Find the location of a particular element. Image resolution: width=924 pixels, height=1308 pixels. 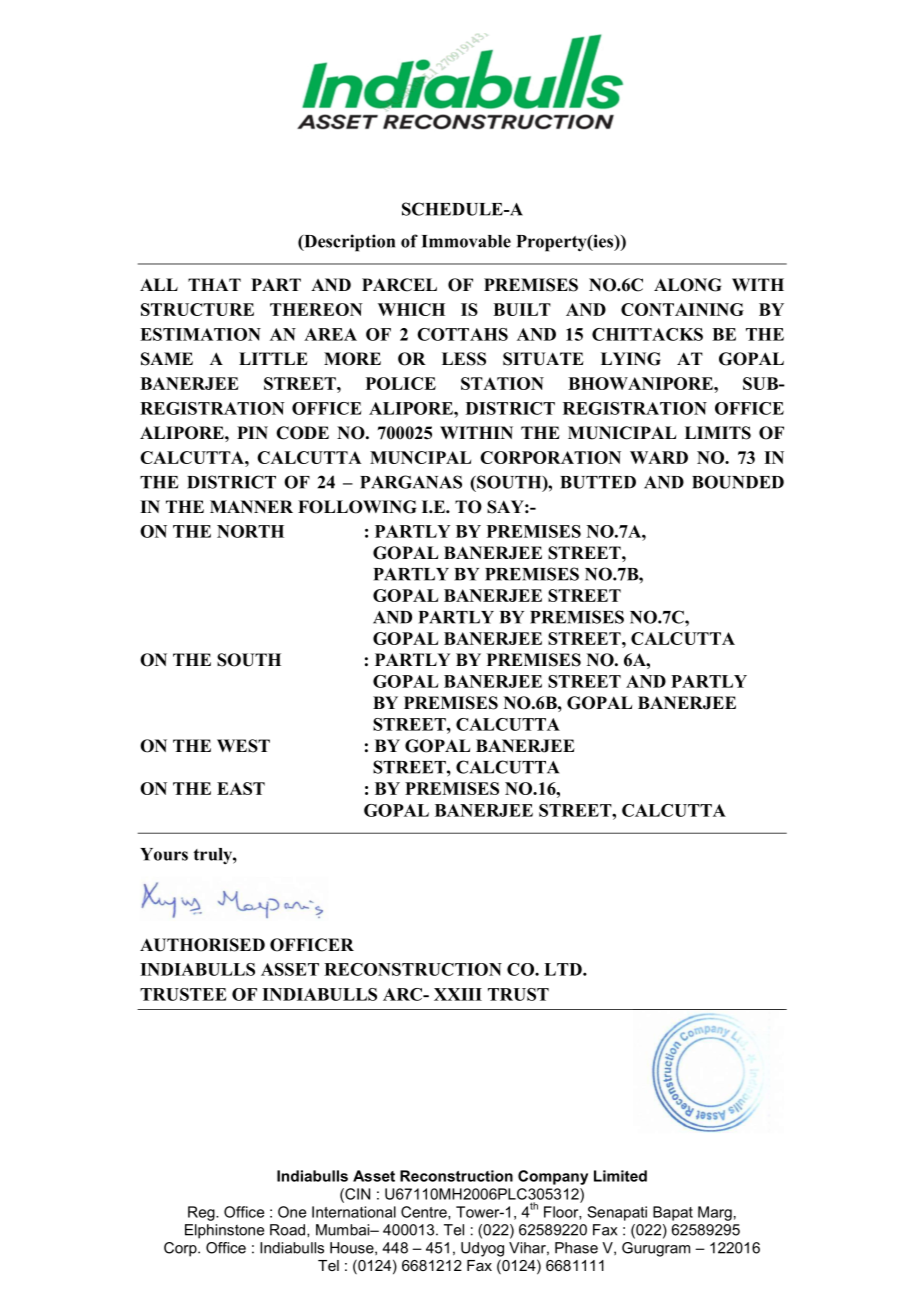

AUTHORISED is located at coordinates (202, 945).
